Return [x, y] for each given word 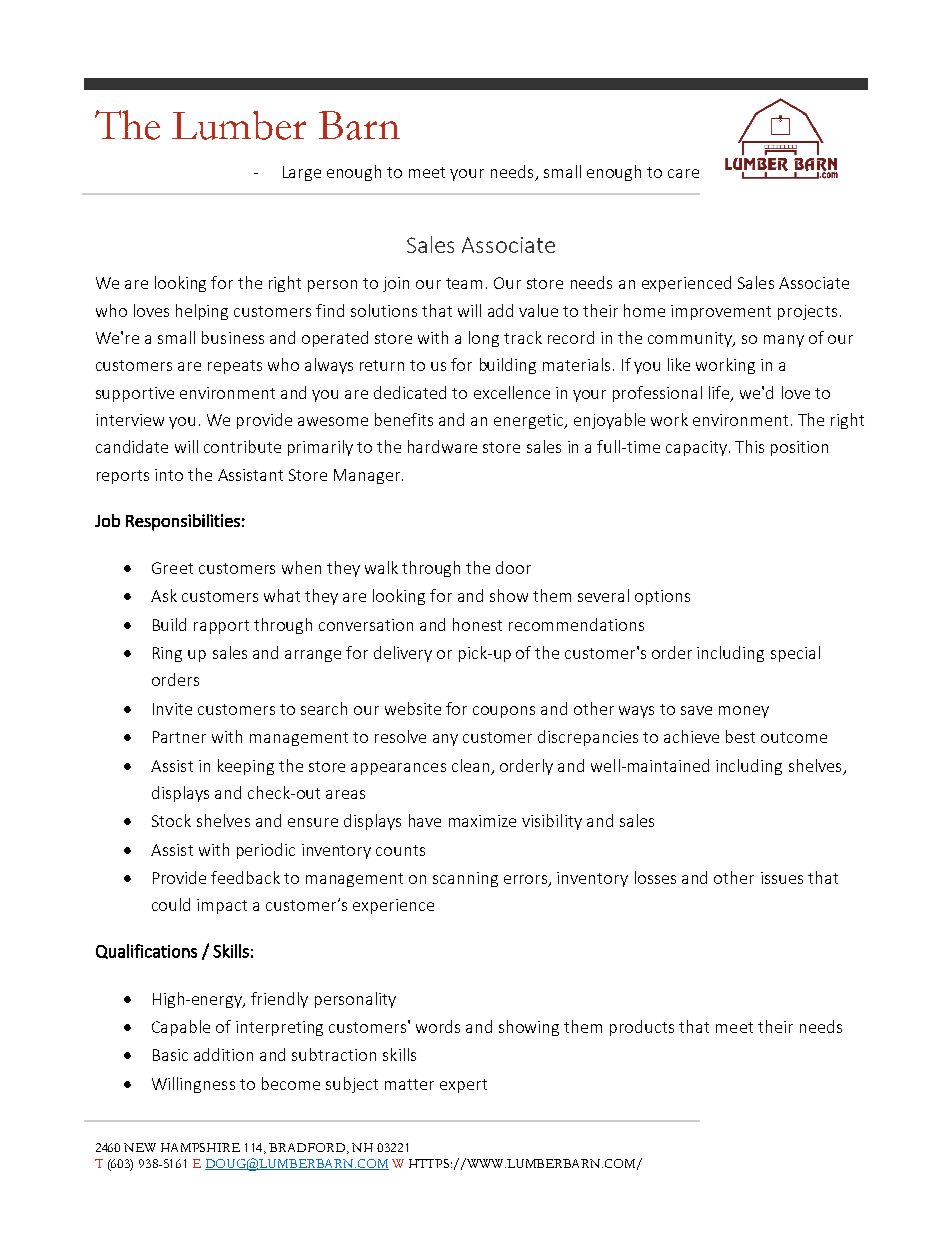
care [683, 173]
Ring [167, 654]
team [464, 283]
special [795, 654]
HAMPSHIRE [200, 1147]
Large [302, 173]
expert [463, 1086]
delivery [403, 654]
